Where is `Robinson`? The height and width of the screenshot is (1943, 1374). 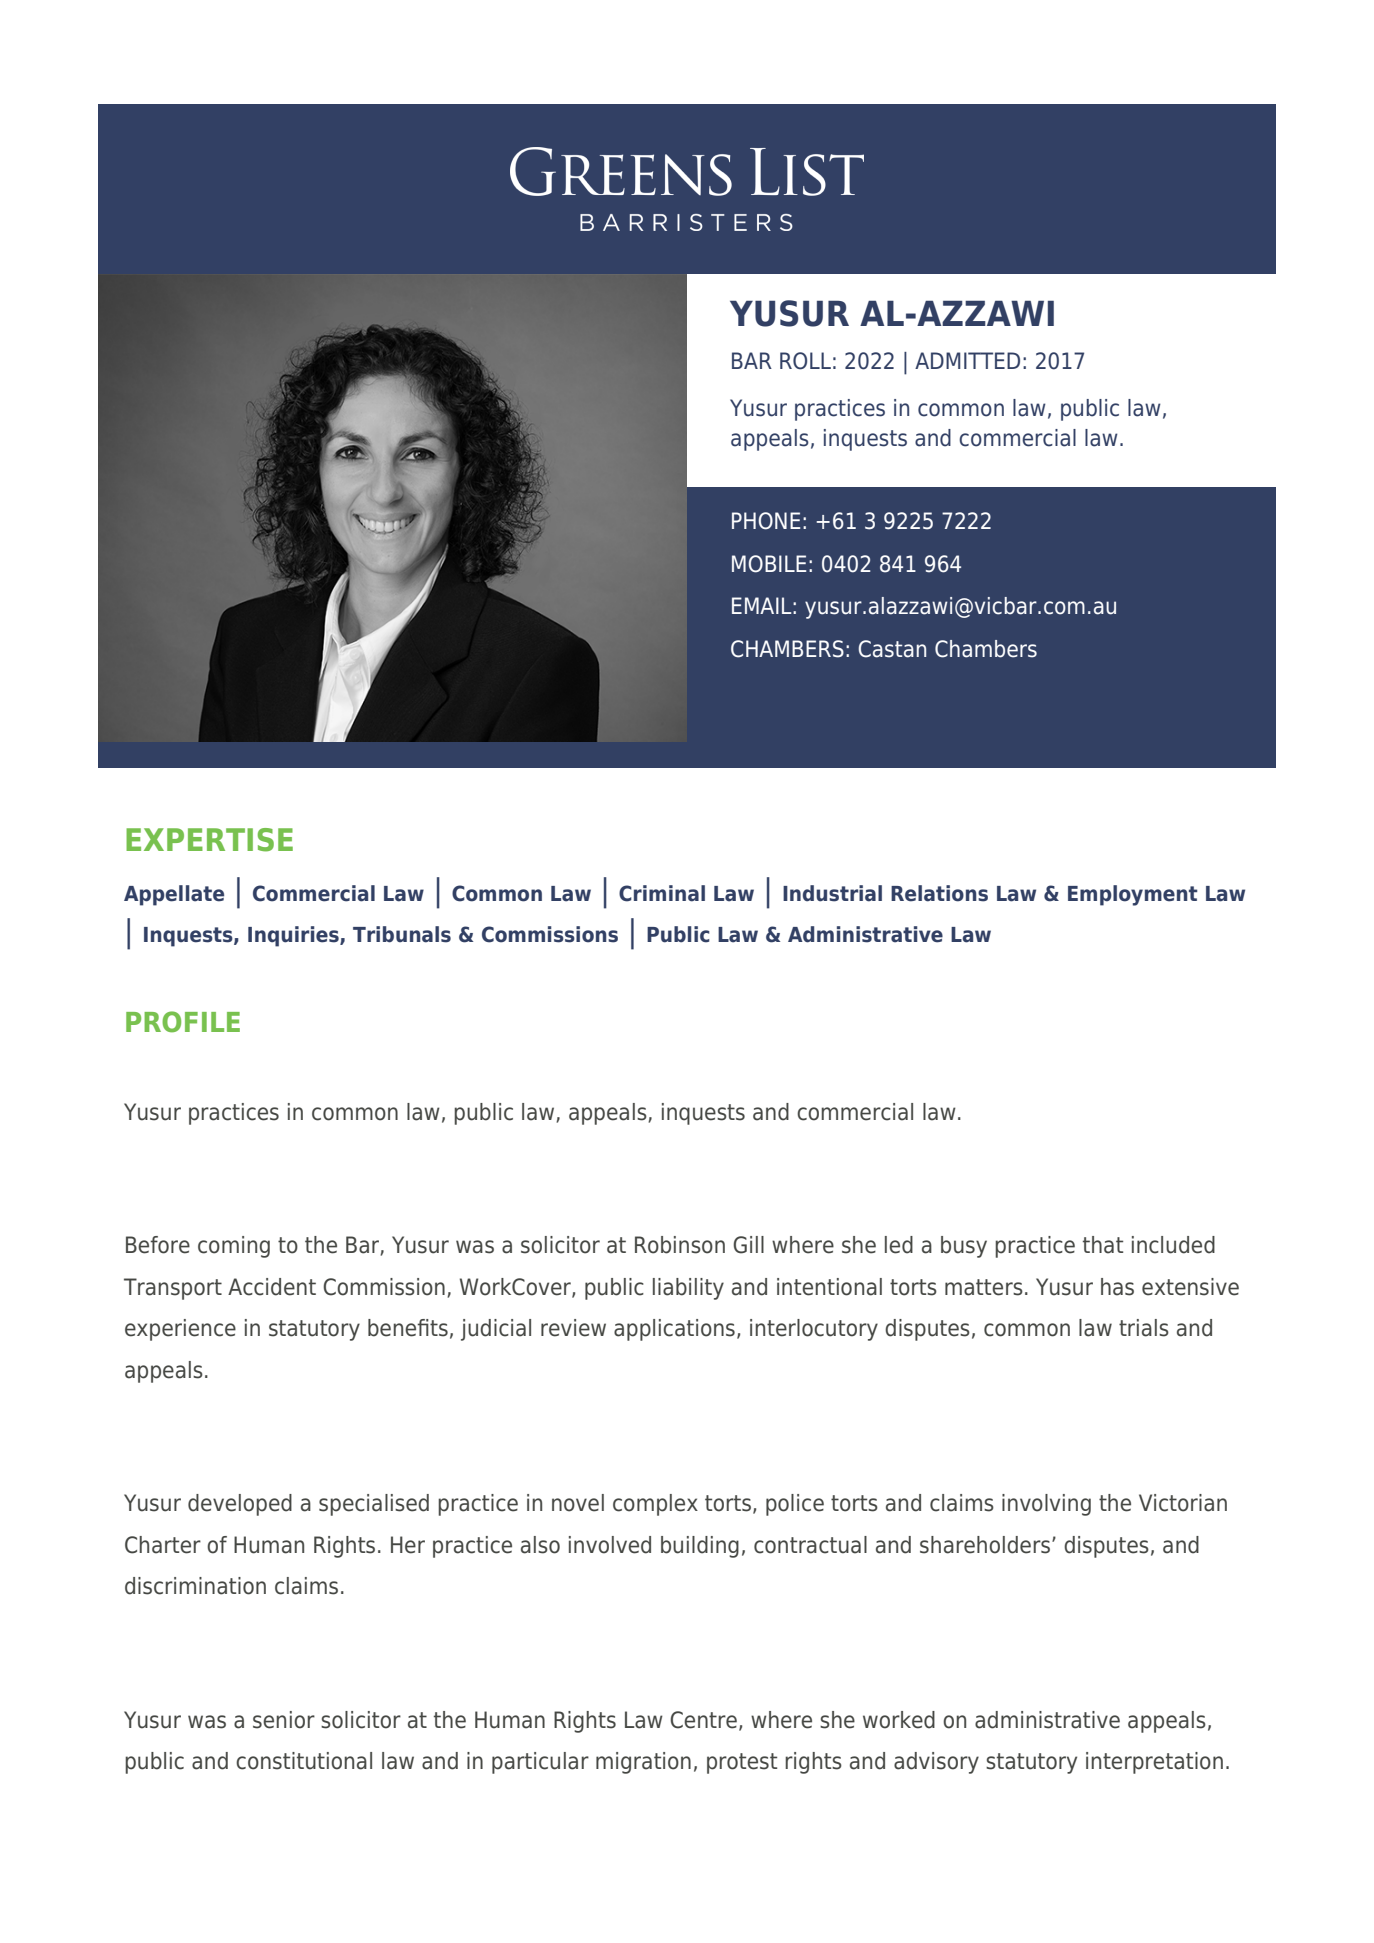 Robinson is located at coordinates (680, 1245).
